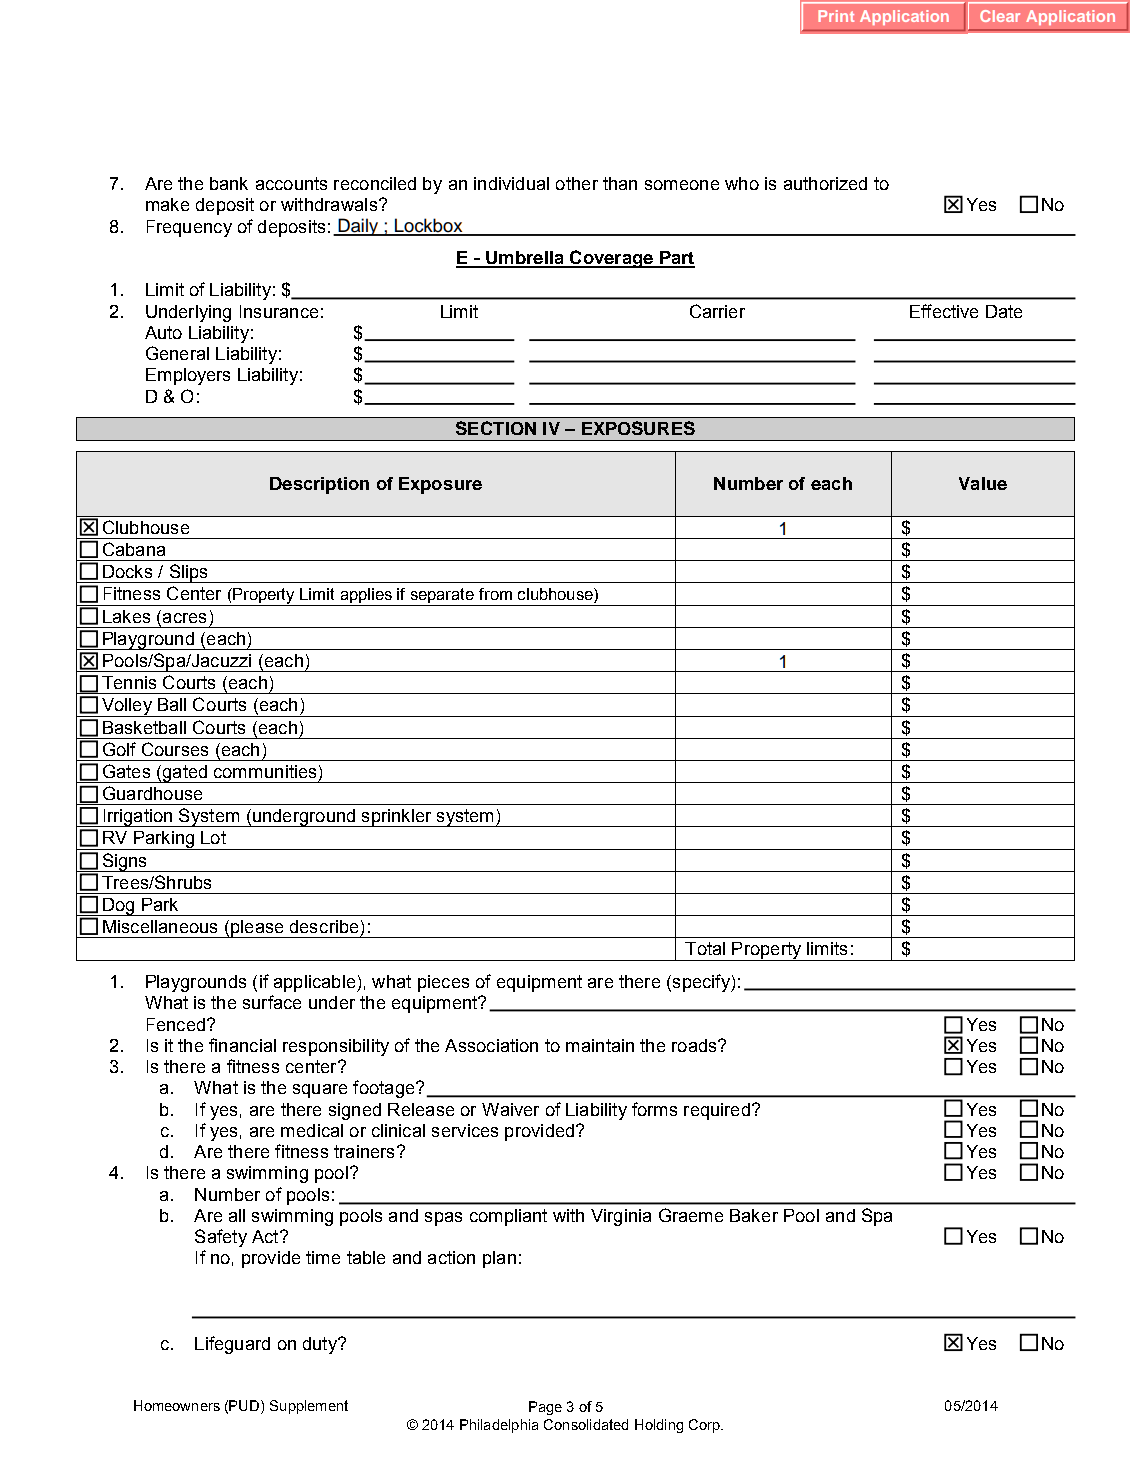 This document has width=1131, height=1464. I want to click on acres, so click(184, 618).
